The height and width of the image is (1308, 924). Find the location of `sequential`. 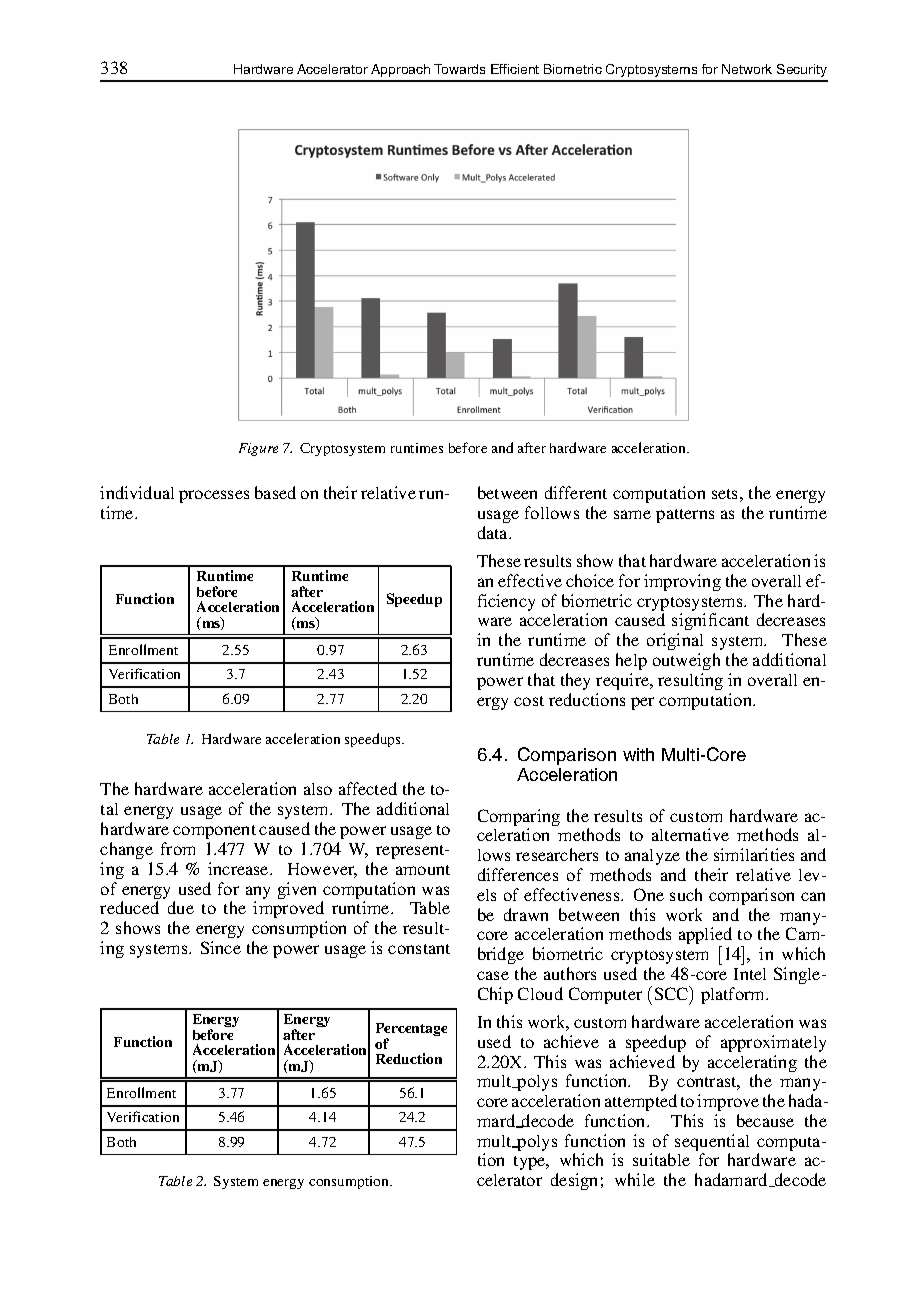

sequential is located at coordinates (712, 1144).
